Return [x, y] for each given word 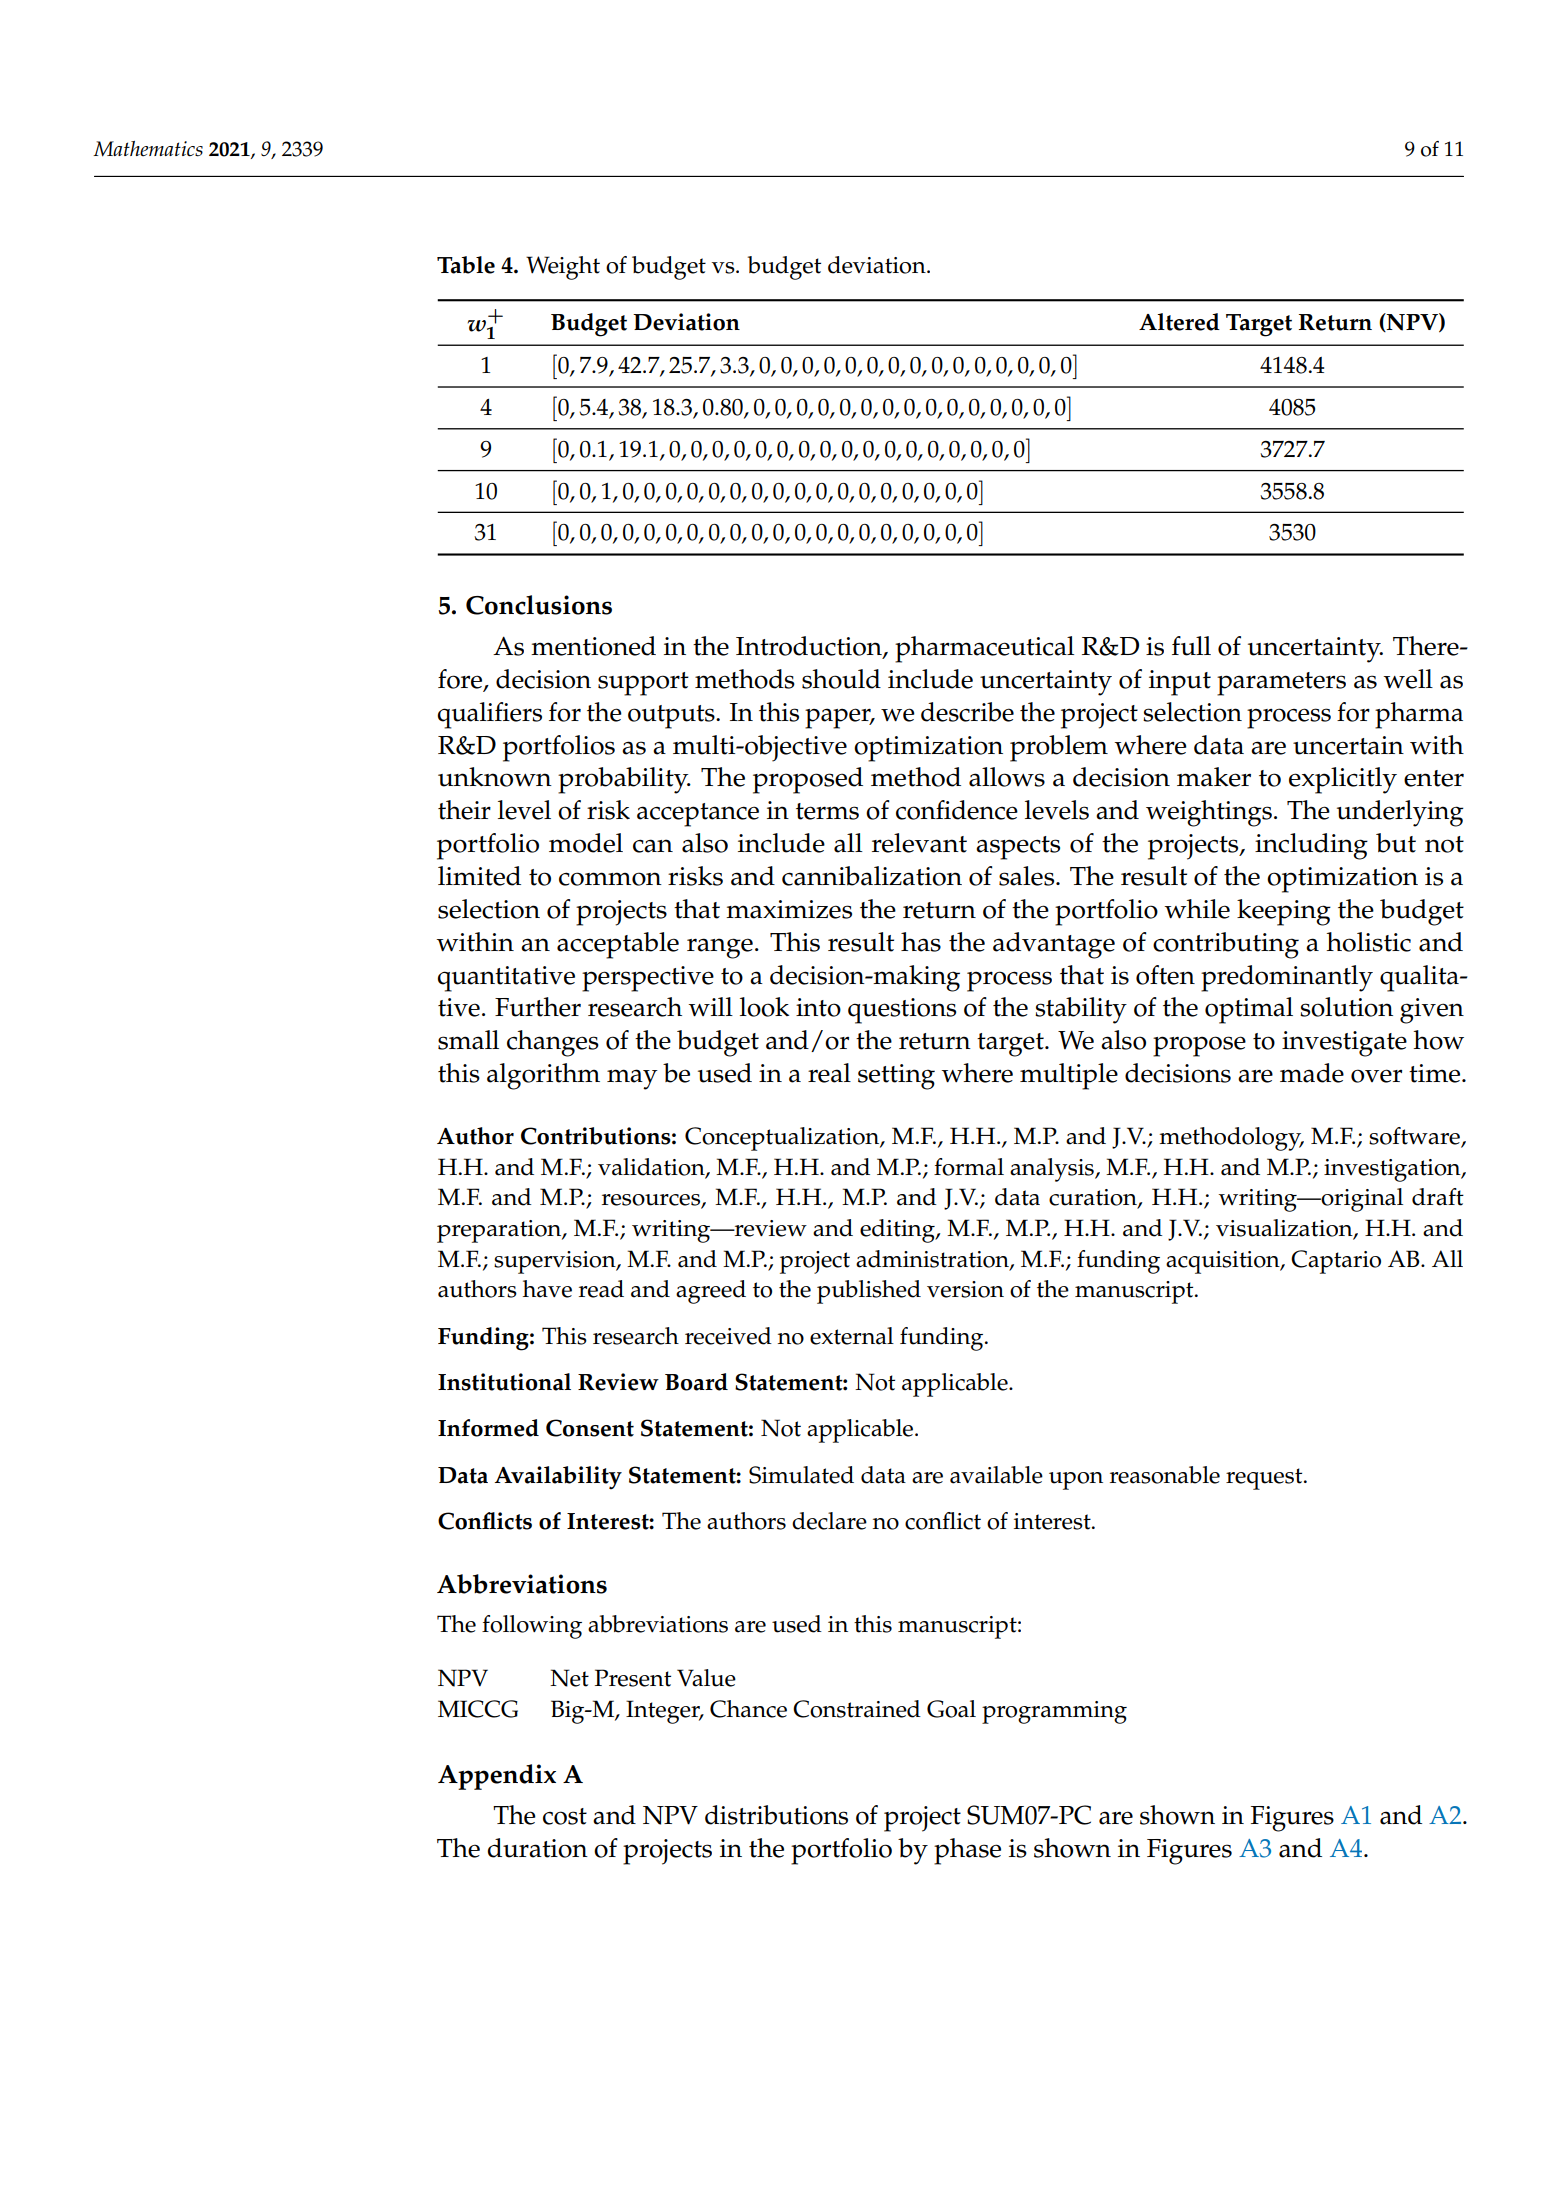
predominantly [1287, 978]
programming [1054, 1712]
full [1191, 646]
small [468, 1040]
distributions [776, 1815]
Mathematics [148, 149]
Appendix [497, 1777]
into [818, 1007]
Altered [1179, 322]
